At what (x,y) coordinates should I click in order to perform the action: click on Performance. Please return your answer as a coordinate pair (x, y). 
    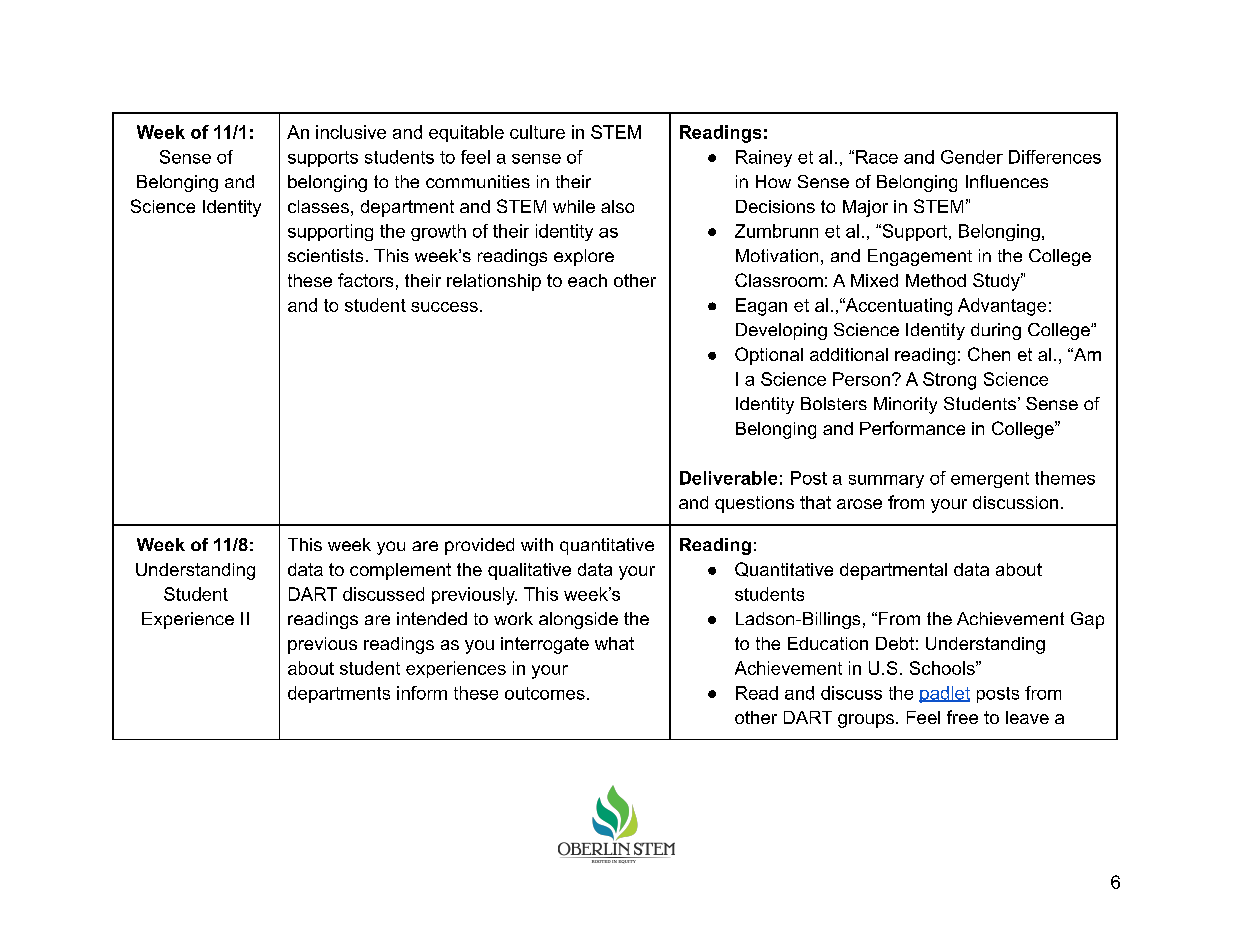
    Looking at the image, I should click on (912, 428).
